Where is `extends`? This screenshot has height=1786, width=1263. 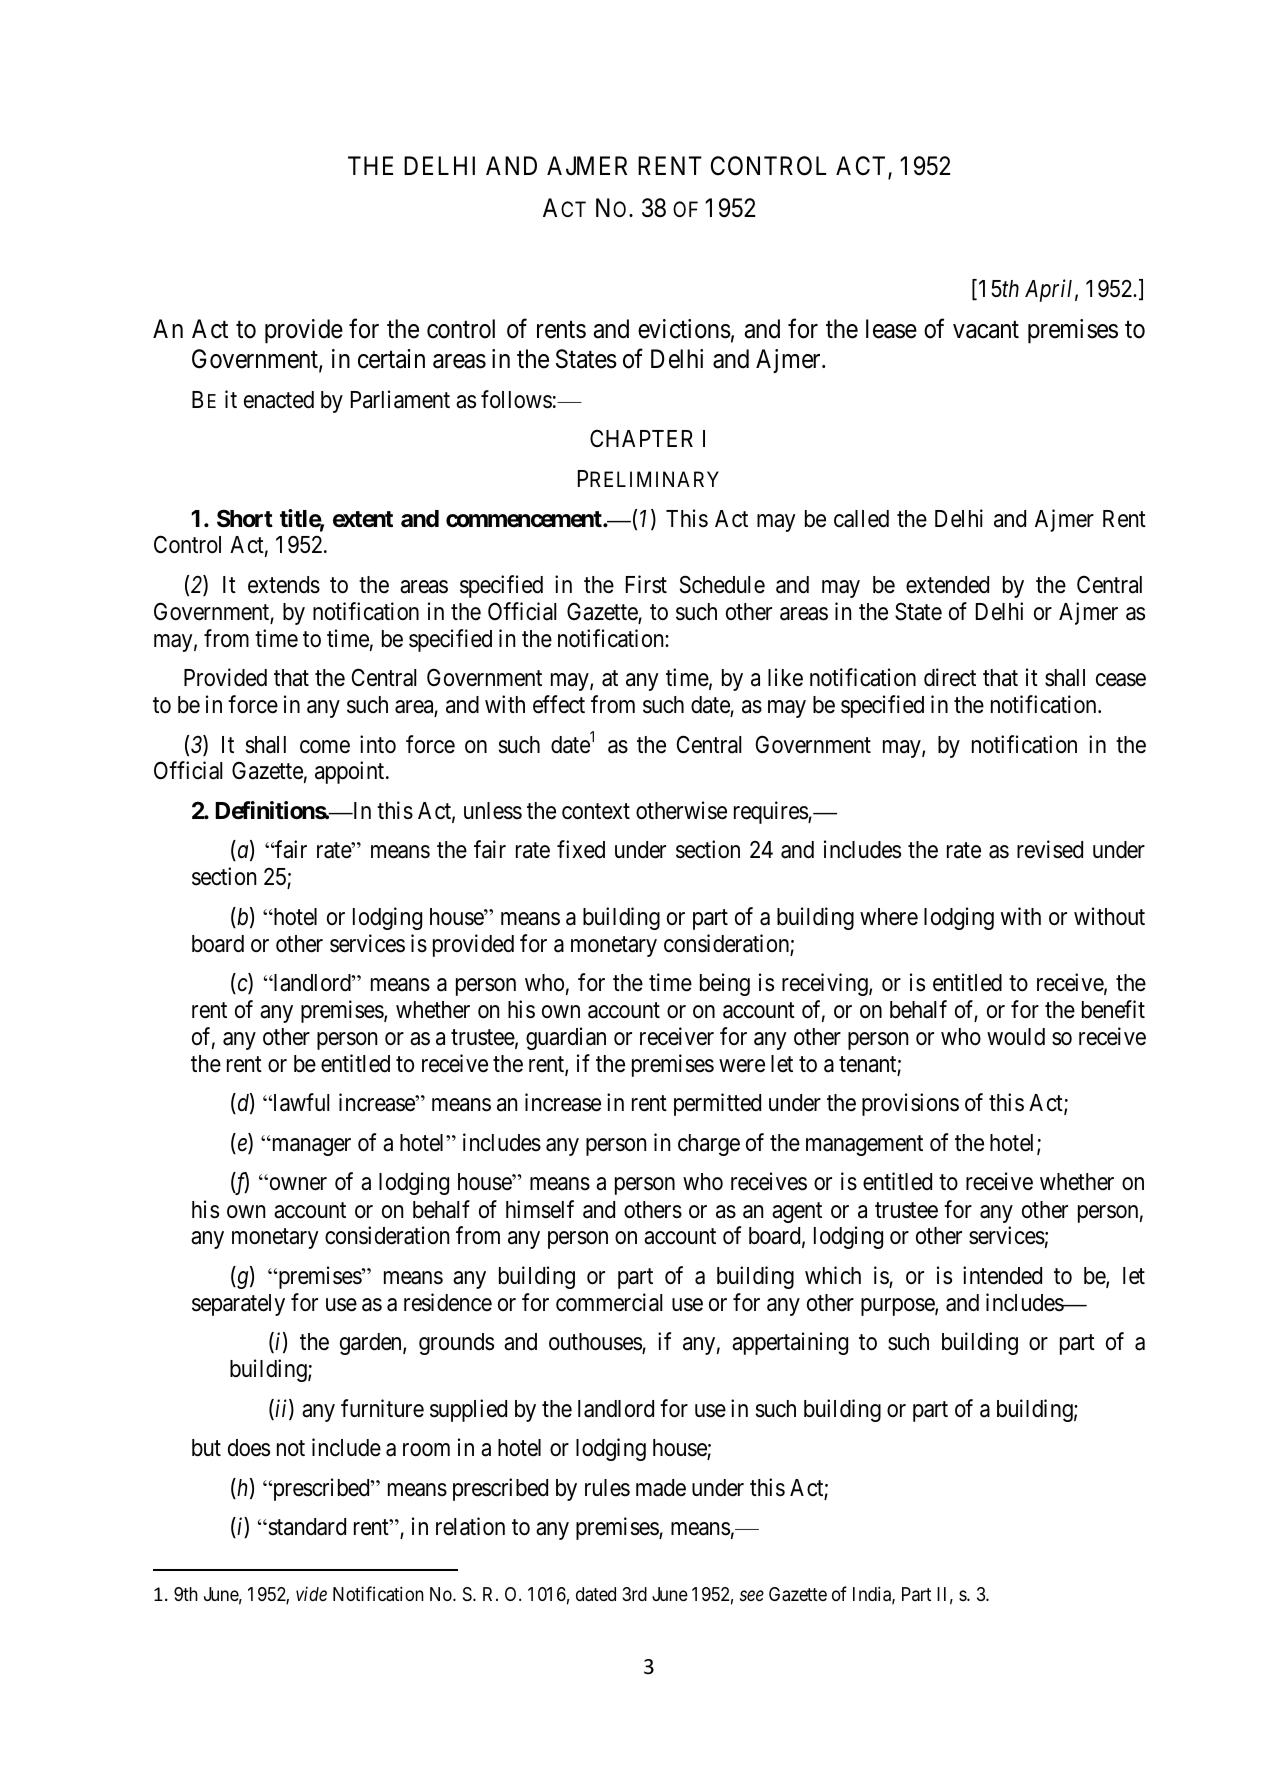
extends is located at coordinates (284, 585).
